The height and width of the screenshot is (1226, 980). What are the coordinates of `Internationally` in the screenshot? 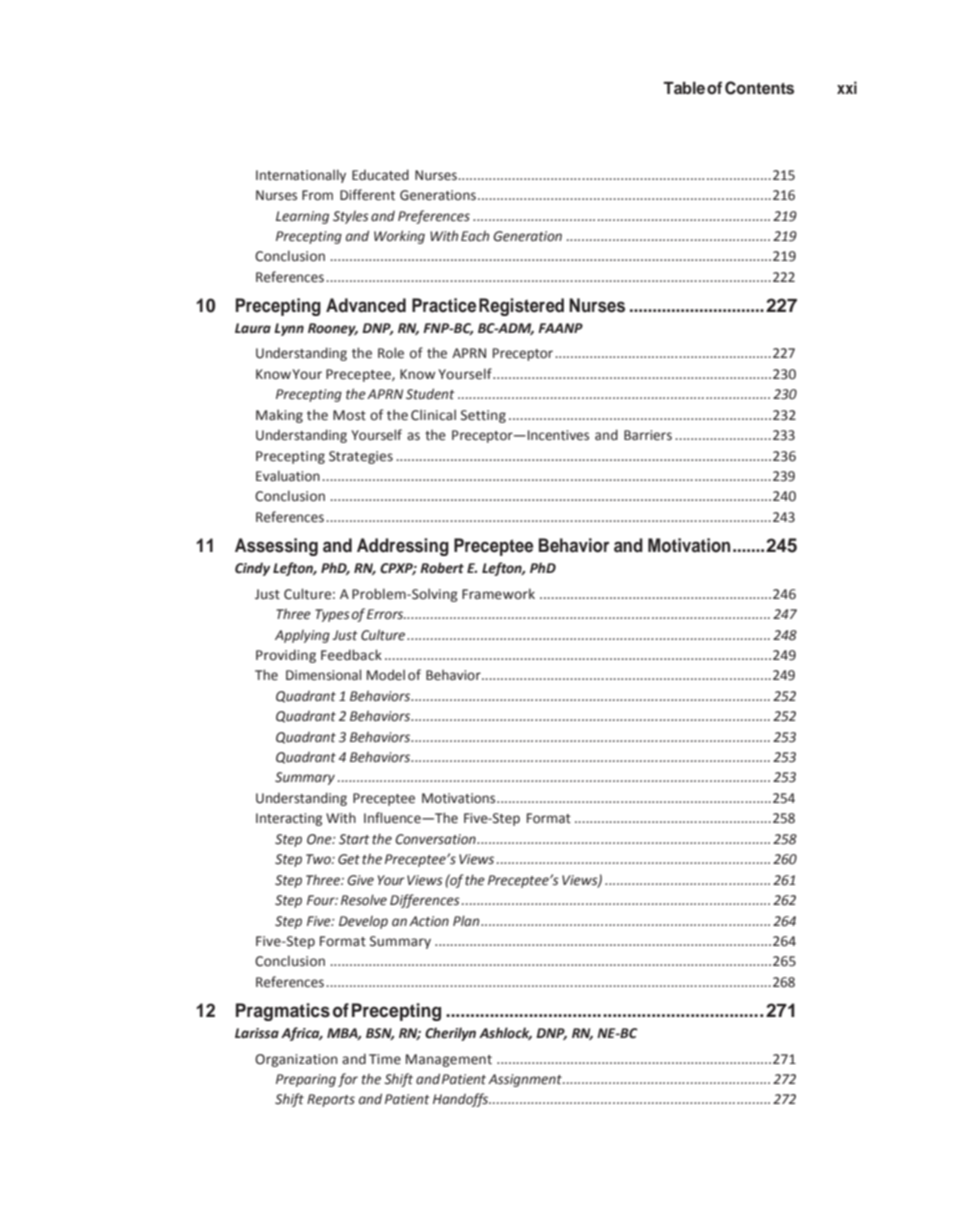 It's located at (301, 176).
